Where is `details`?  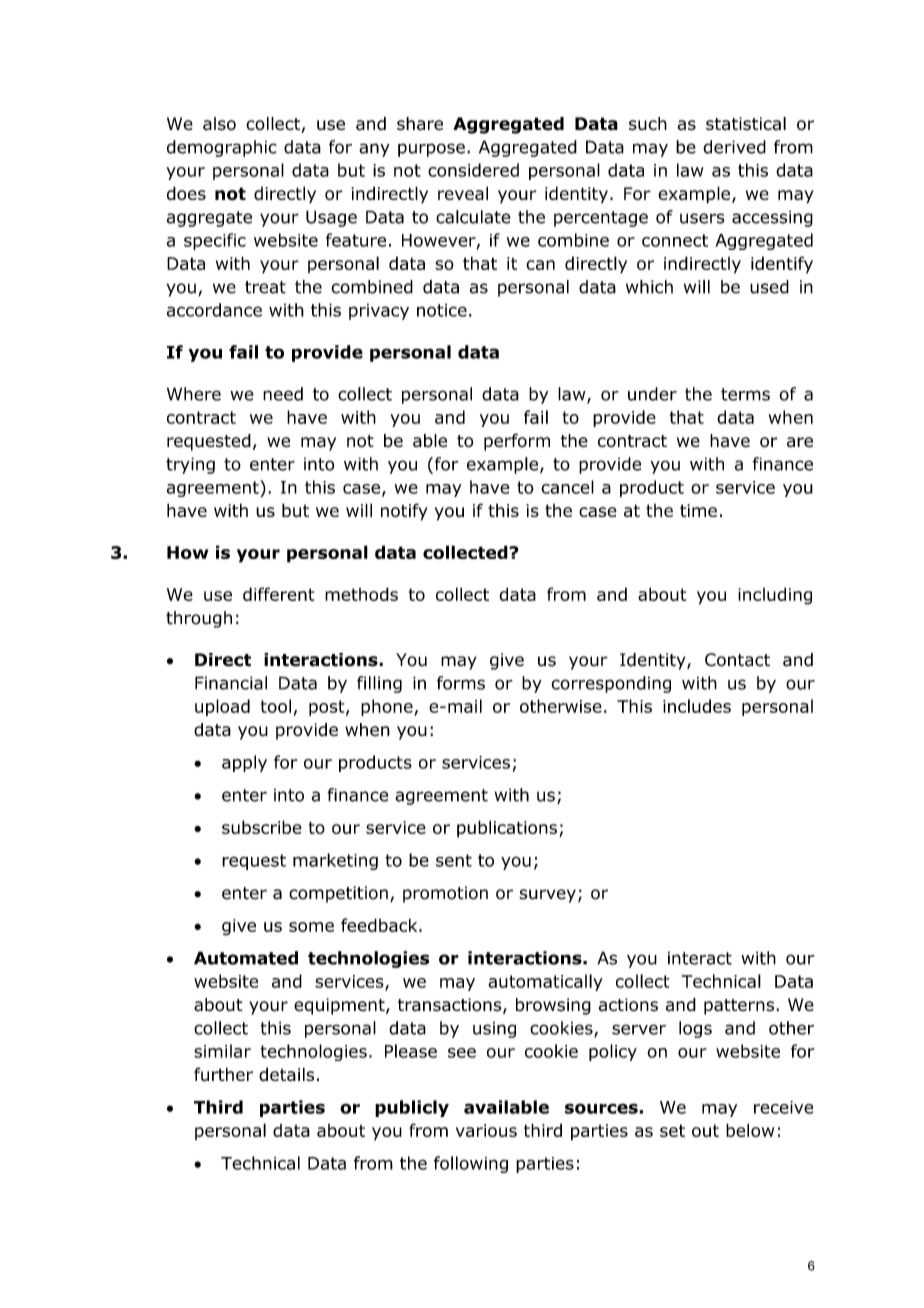
details is located at coordinates (286, 1074).
